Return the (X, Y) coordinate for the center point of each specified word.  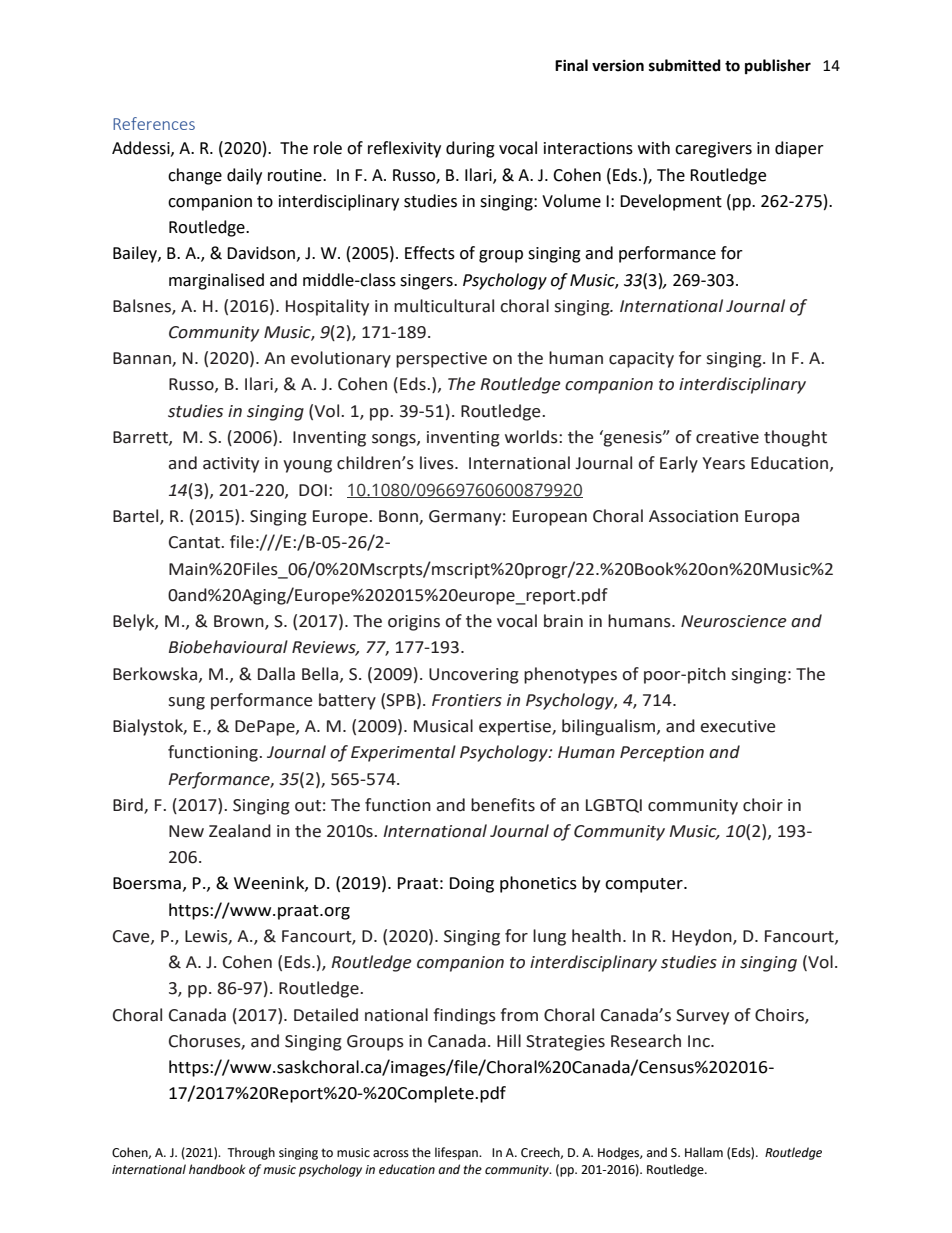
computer (645, 885)
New (186, 831)
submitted (685, 65)
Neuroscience (734, 621)
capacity (641, 360)
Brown (240, 622)
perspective (441, 360)
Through (251, 1153)
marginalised (216, 281)
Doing (472, 885)
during (470, 149)
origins (414, 623)
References (154, 123)
